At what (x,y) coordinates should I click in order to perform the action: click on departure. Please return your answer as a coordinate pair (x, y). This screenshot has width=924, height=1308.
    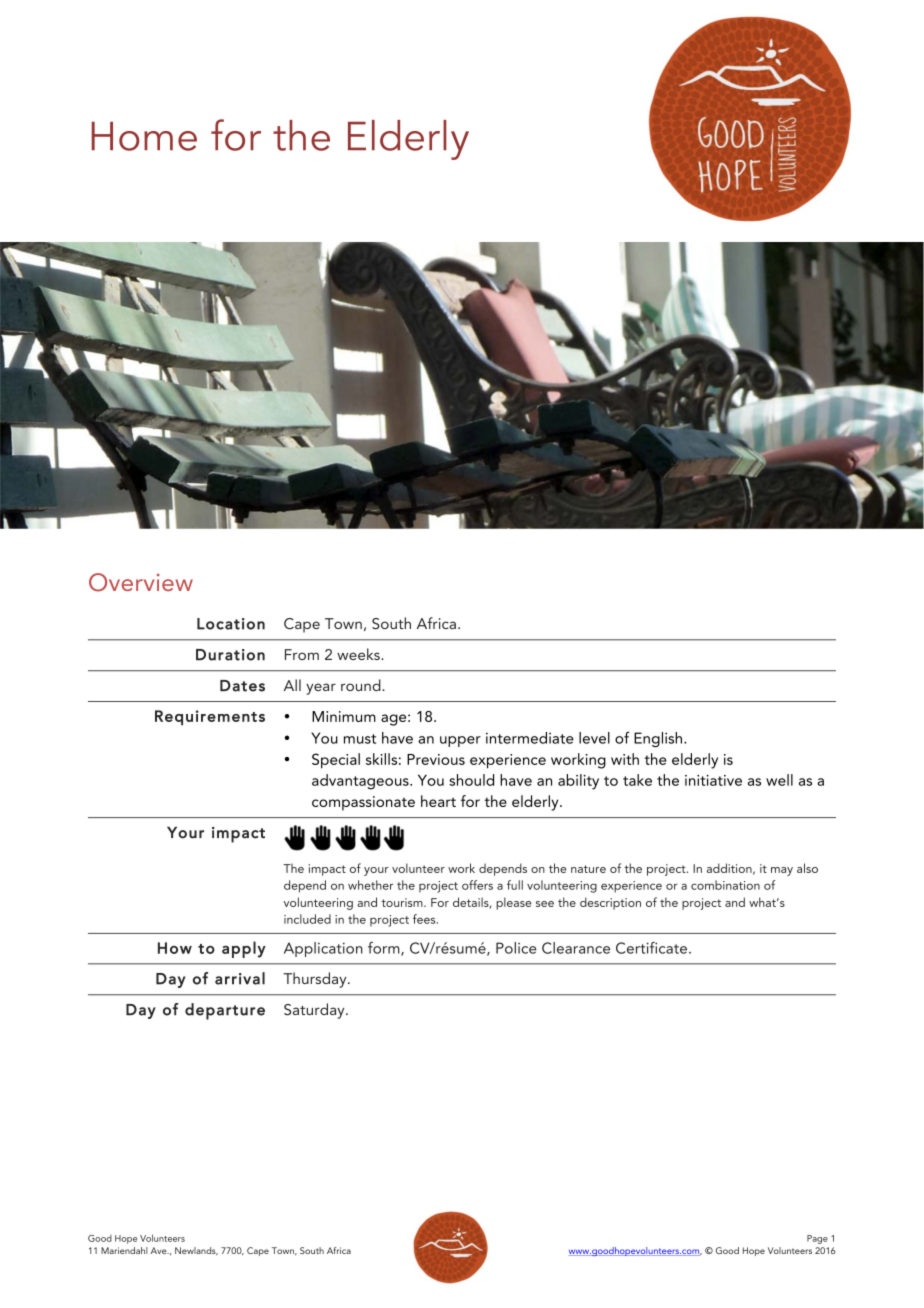
    Looking at the image, I should click on (225, 1011).
